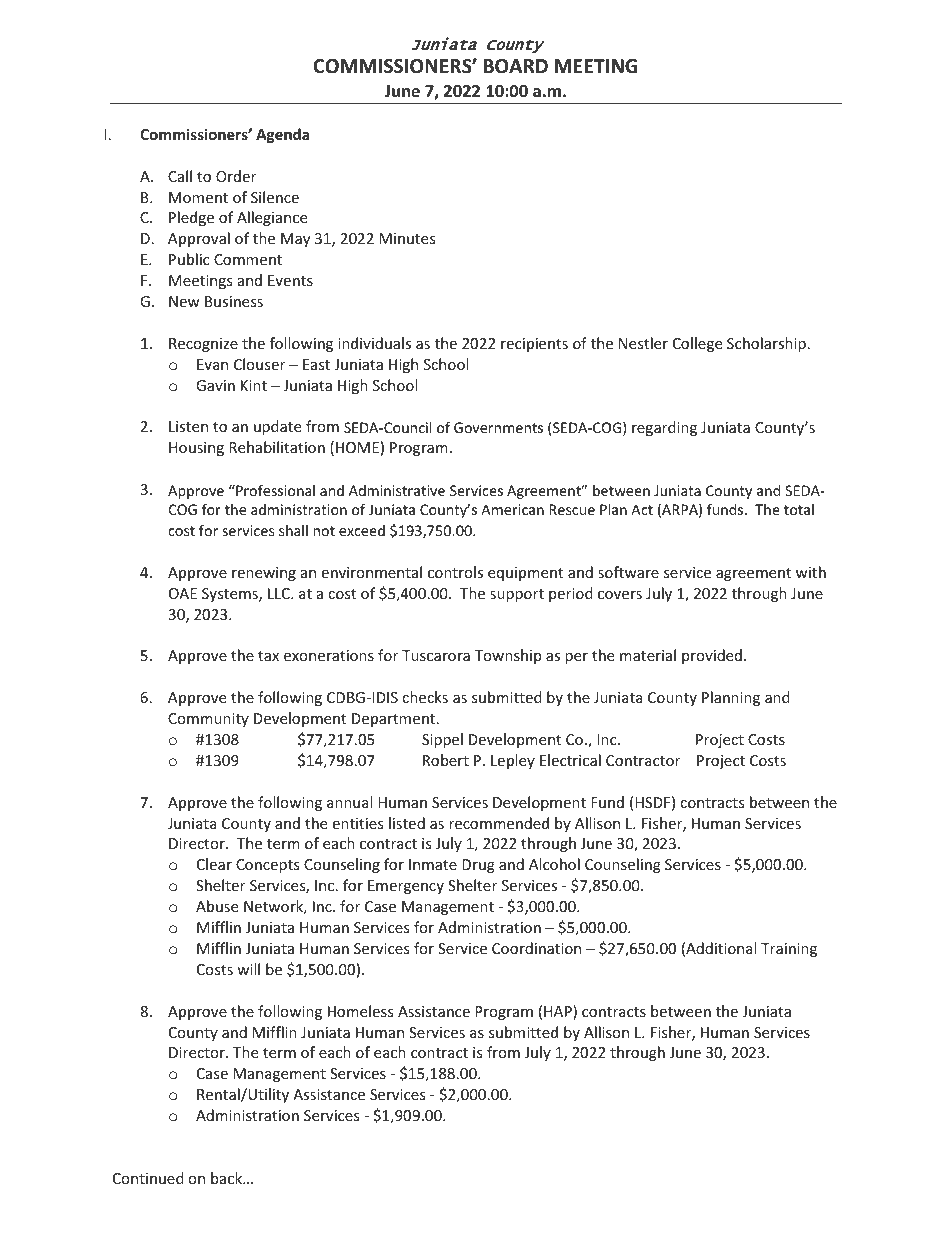  What do you see at coordinates (282, 135) in the screenshot?
I see `Agenda` at bounding box center [282, 135].
